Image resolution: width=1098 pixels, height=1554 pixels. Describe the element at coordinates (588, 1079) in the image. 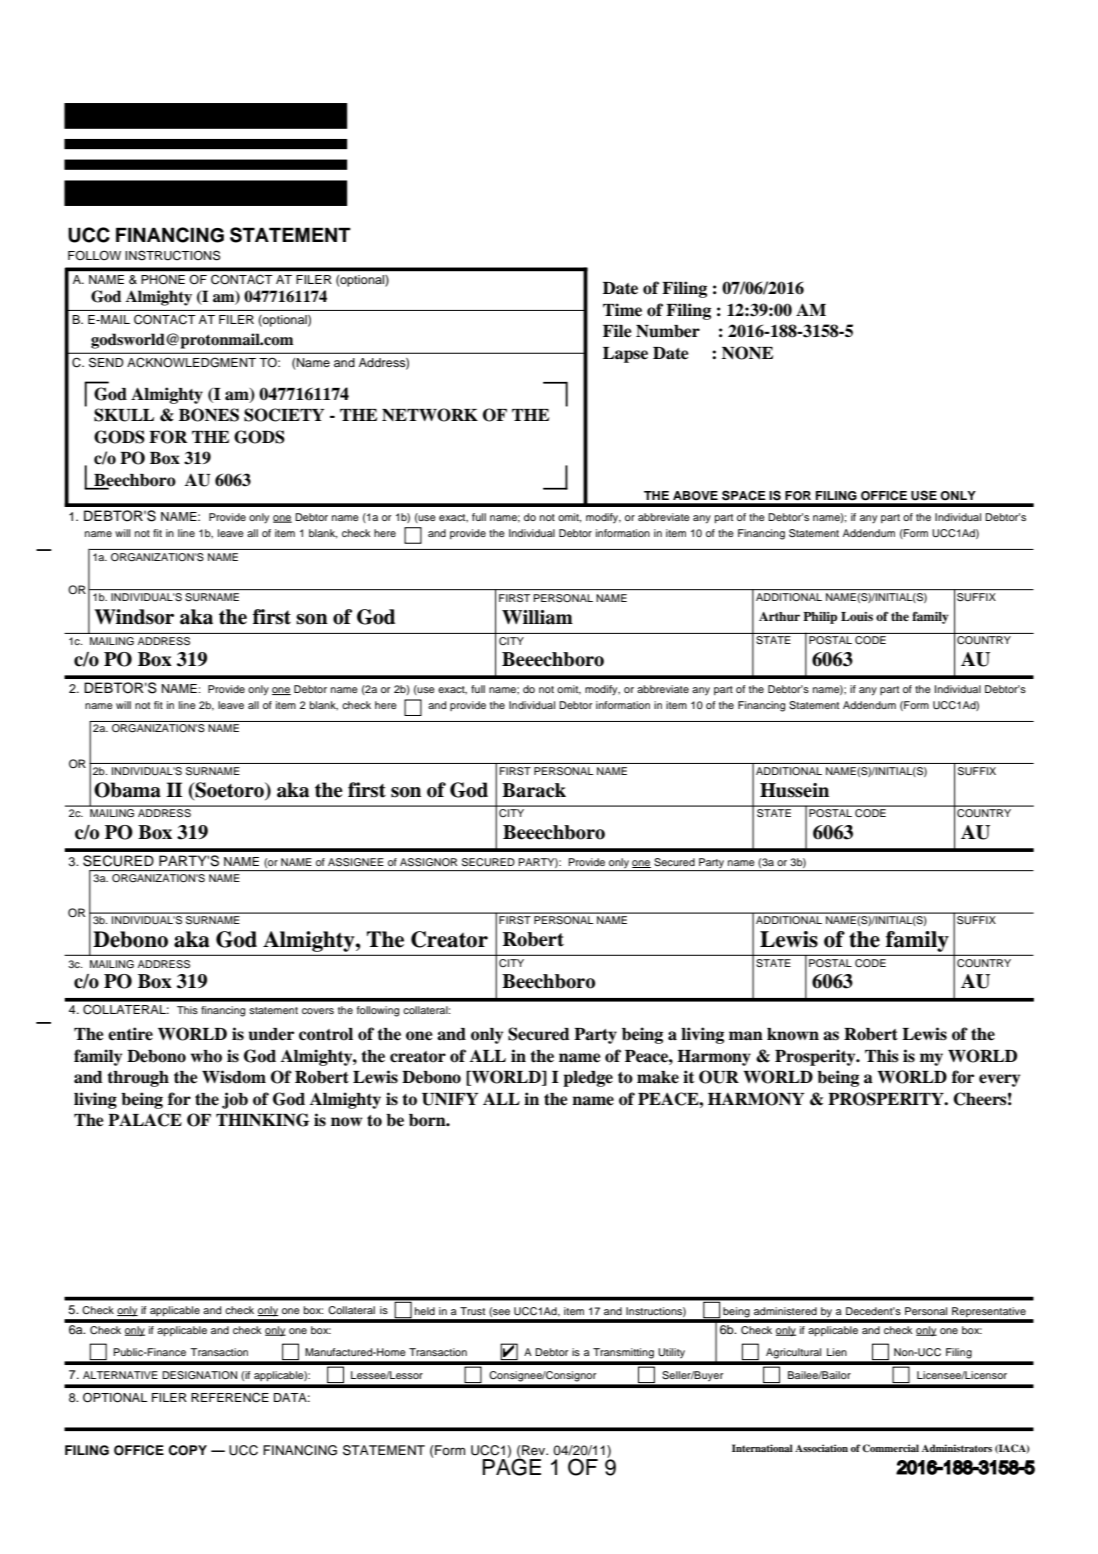

I see `pledge` at that location.
